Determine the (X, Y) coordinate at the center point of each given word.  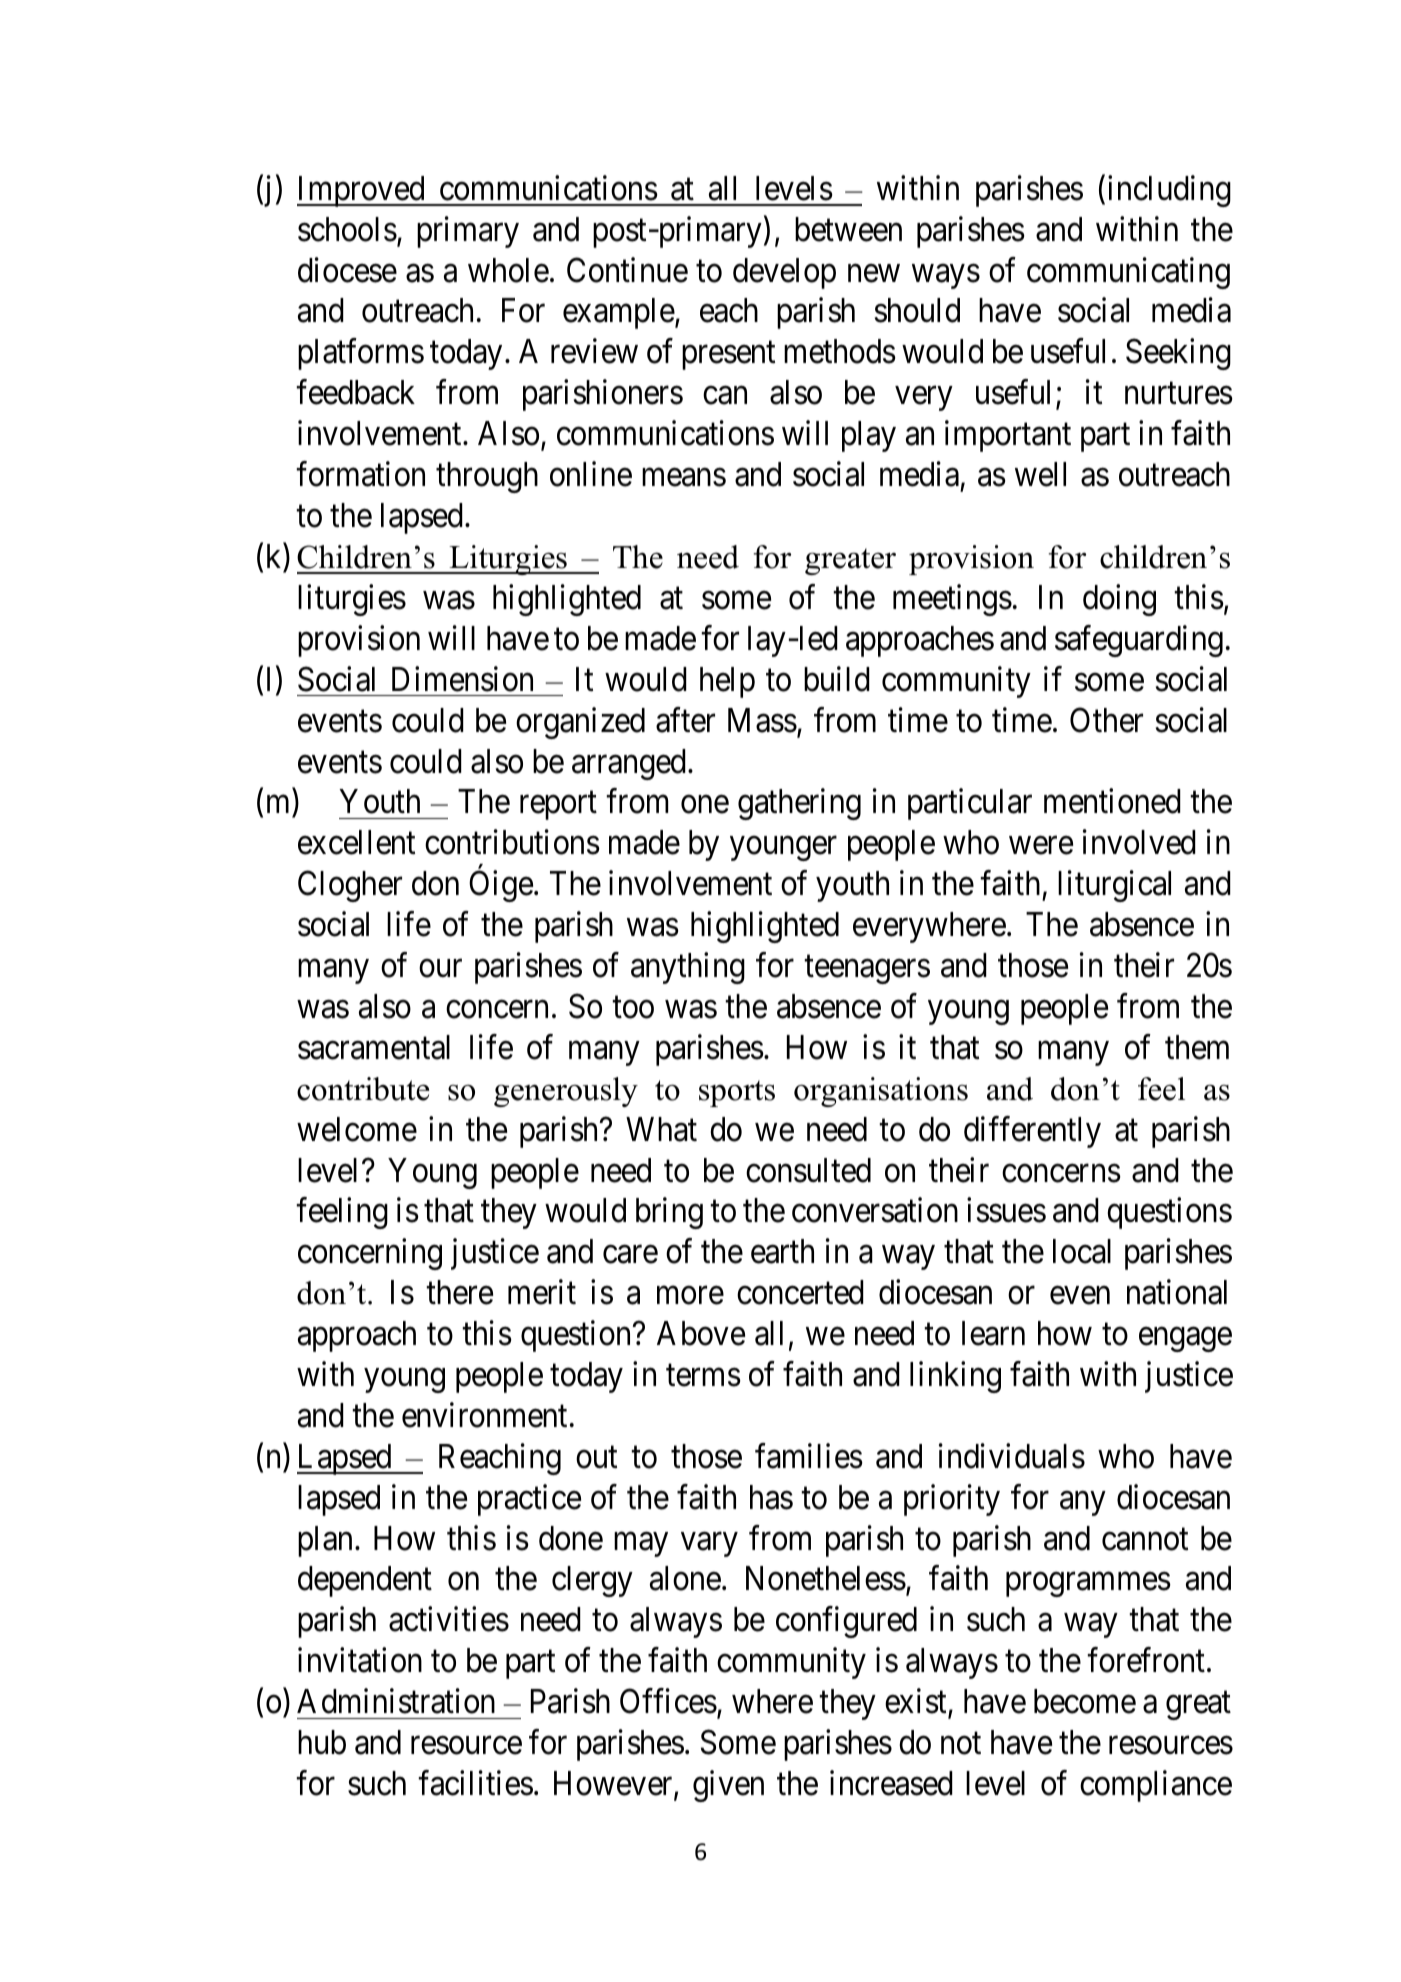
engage (1185, 1340)
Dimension (462, 679)
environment (484, 1415)
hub (322, 1742)
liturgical (1114, 886)
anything (688, 968)
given (728, 1786)
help (727, 682)
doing (1119, 600)
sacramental (374, 1047)
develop (784, 273)
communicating (1128, 273)
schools (347, 229)
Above (701, 1333)
